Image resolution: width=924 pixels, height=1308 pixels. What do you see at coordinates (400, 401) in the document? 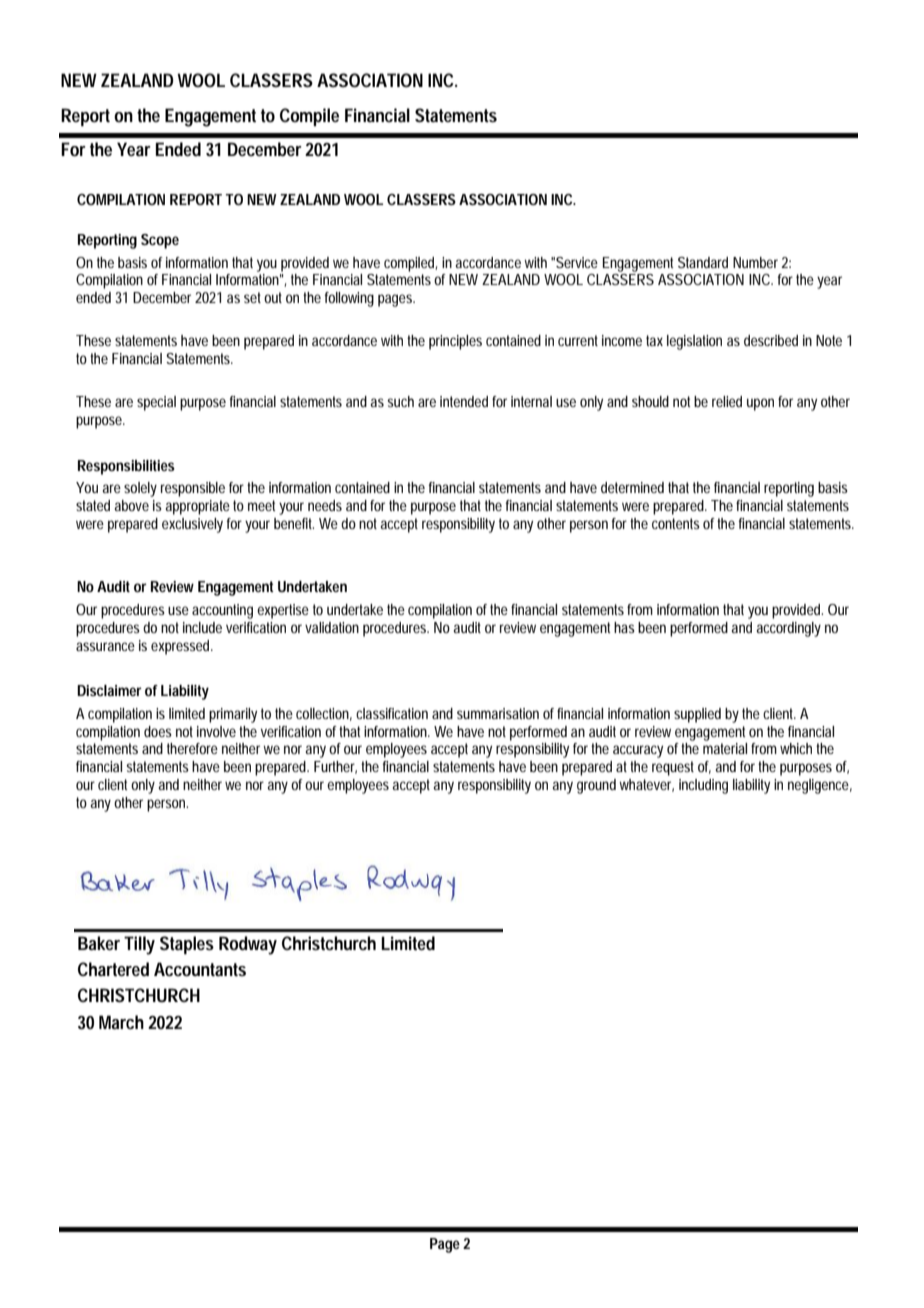
I see `such` at bounding box center [400, 401].
